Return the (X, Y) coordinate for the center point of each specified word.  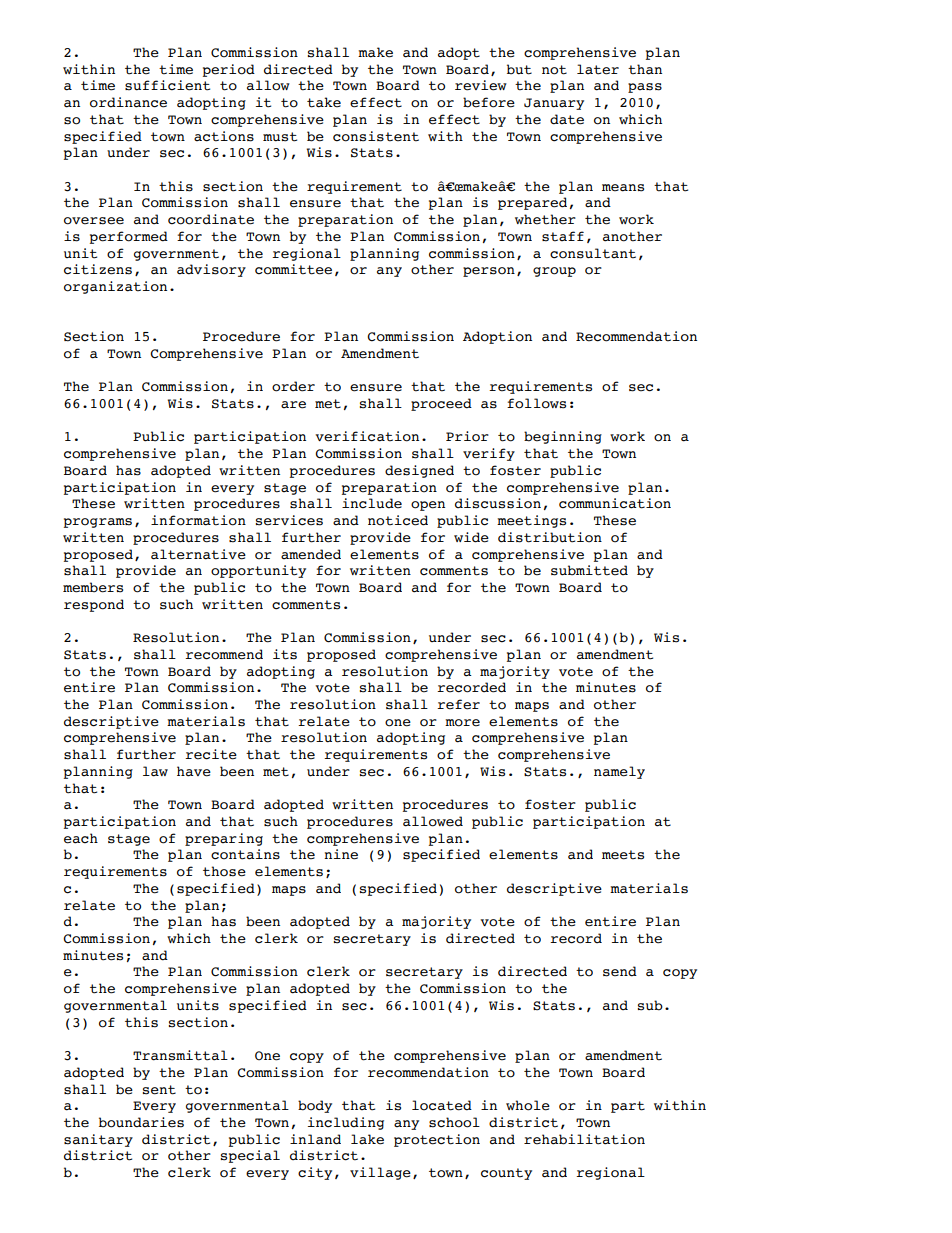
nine (341, 854)
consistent (376, 136)
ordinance (128, 102)
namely (619, 772)
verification (367, 436)
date (567, 119)
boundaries (141, 1122)
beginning (563, 437)
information (198, 520)
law (155, 771)
